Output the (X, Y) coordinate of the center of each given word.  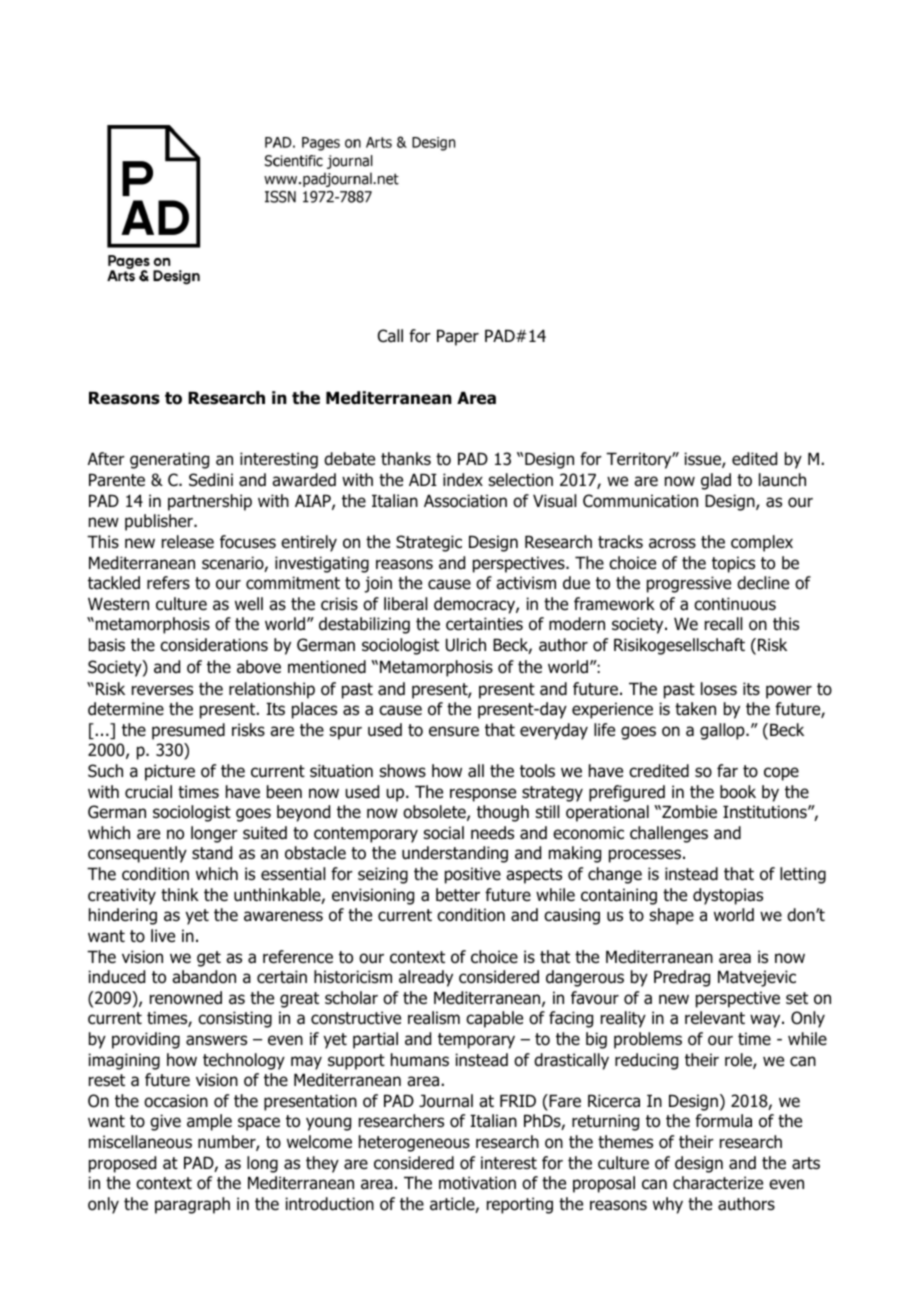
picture (170, 772)
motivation (477, 1183)
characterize (718, 1183)
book (738, 792)
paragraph (192, 1205)
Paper (458, 337)
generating (169, 460)
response (483, 795)
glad (716, 481)
